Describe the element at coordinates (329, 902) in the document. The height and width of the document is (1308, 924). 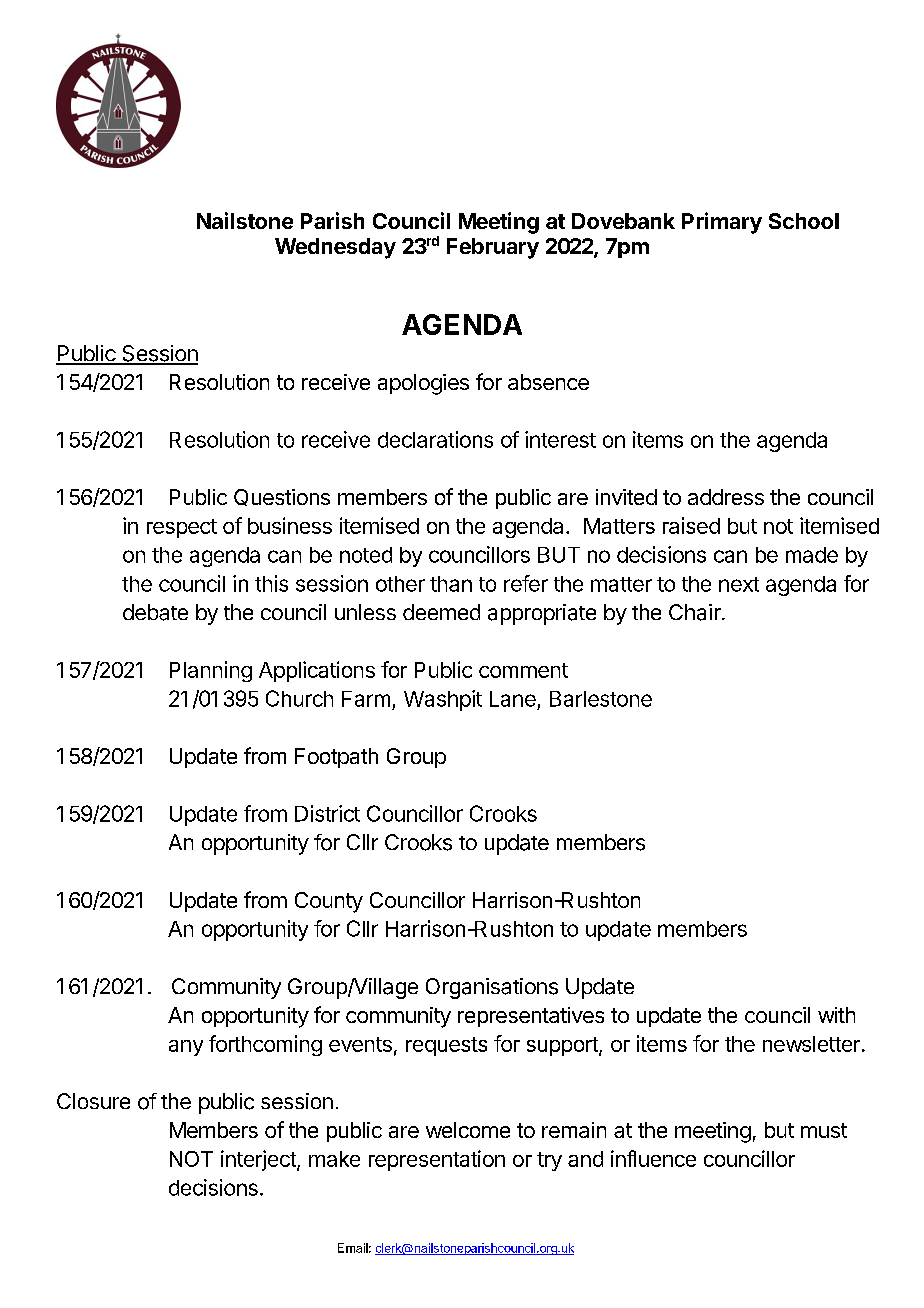
I see `County` at that location.
